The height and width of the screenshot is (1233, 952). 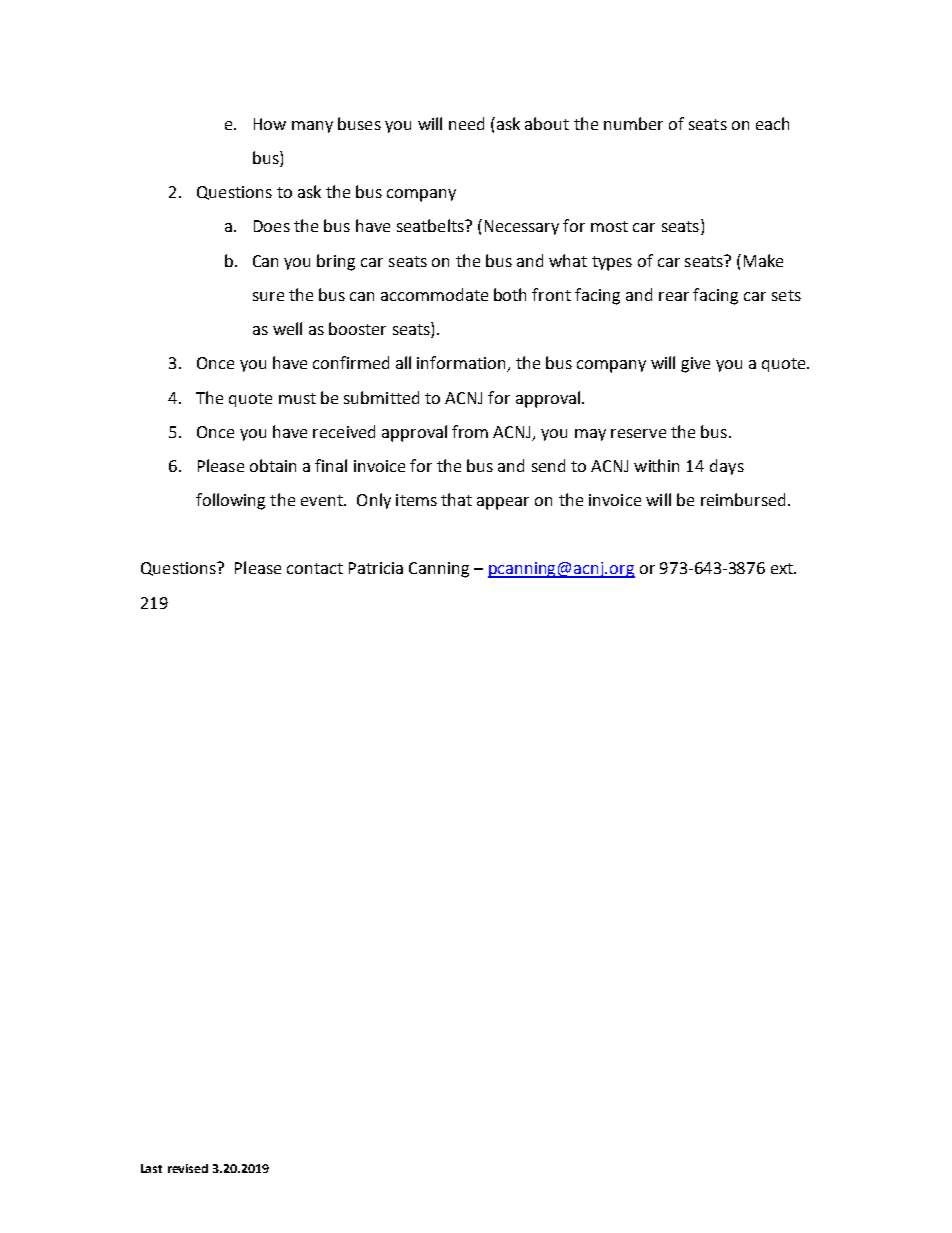 I want to click on need, so click(x=466, y=123).
